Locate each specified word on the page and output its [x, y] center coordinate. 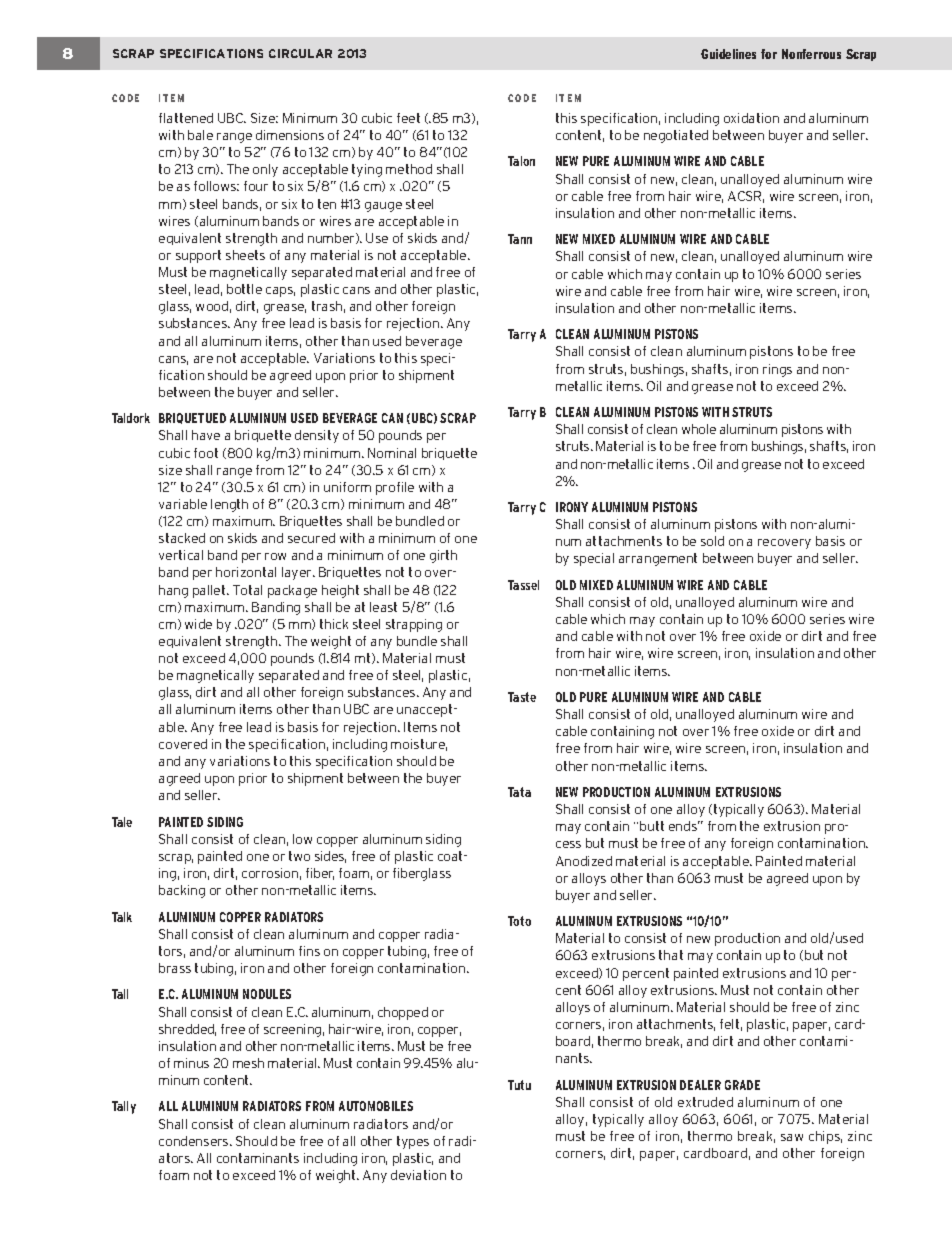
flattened [186, 118]
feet [408, 118]
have [206, 435]
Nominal [392, 453]
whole [699, 429]
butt [652, 826]
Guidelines [728, 54]
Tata [519, 792]
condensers [195, 1141]
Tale [122, 822]
